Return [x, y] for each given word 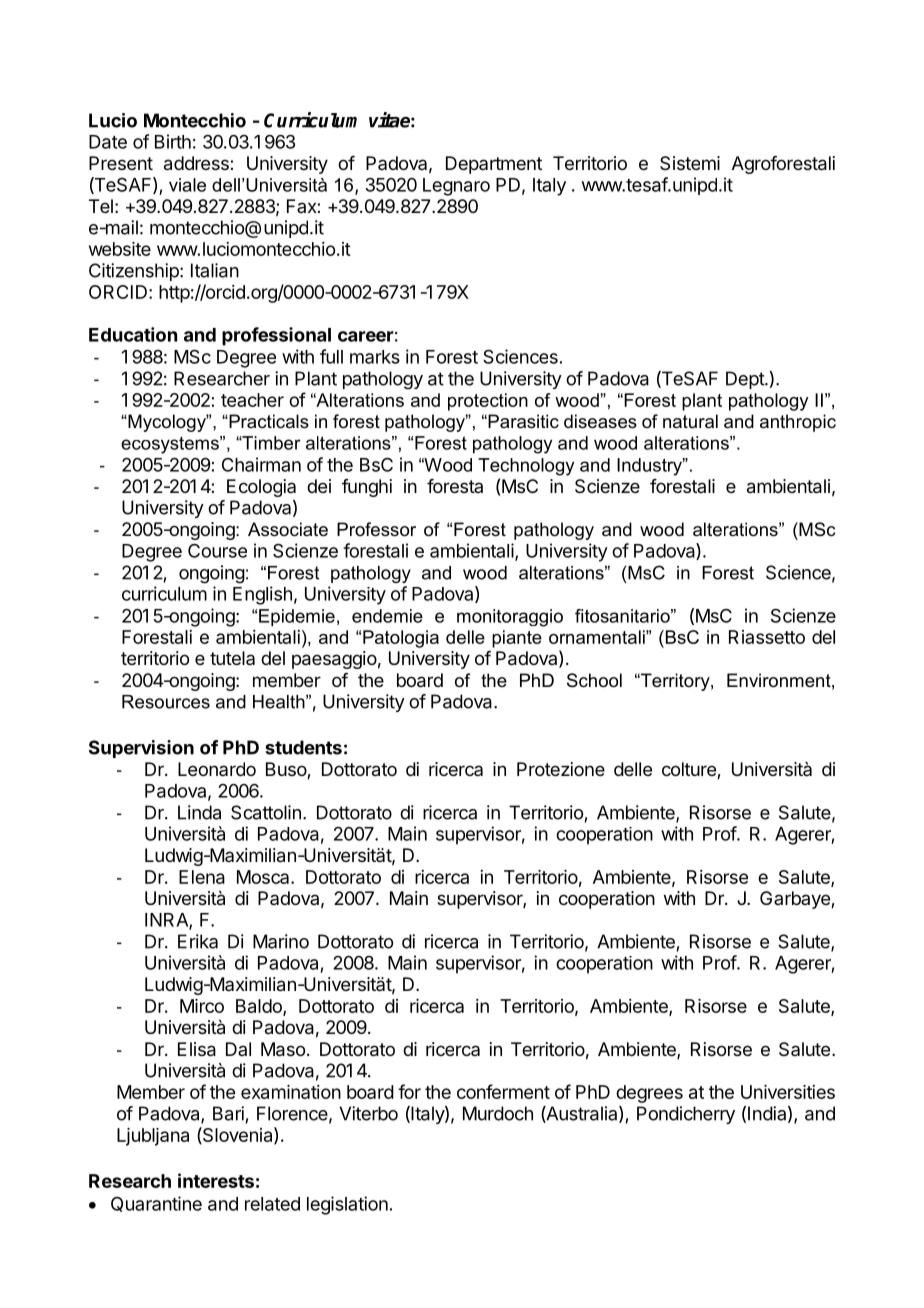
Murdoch [498, 1113]
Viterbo [368, 1113]
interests [216, 1180]
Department [494, 165]
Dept [746, 380]
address [197, 163]
